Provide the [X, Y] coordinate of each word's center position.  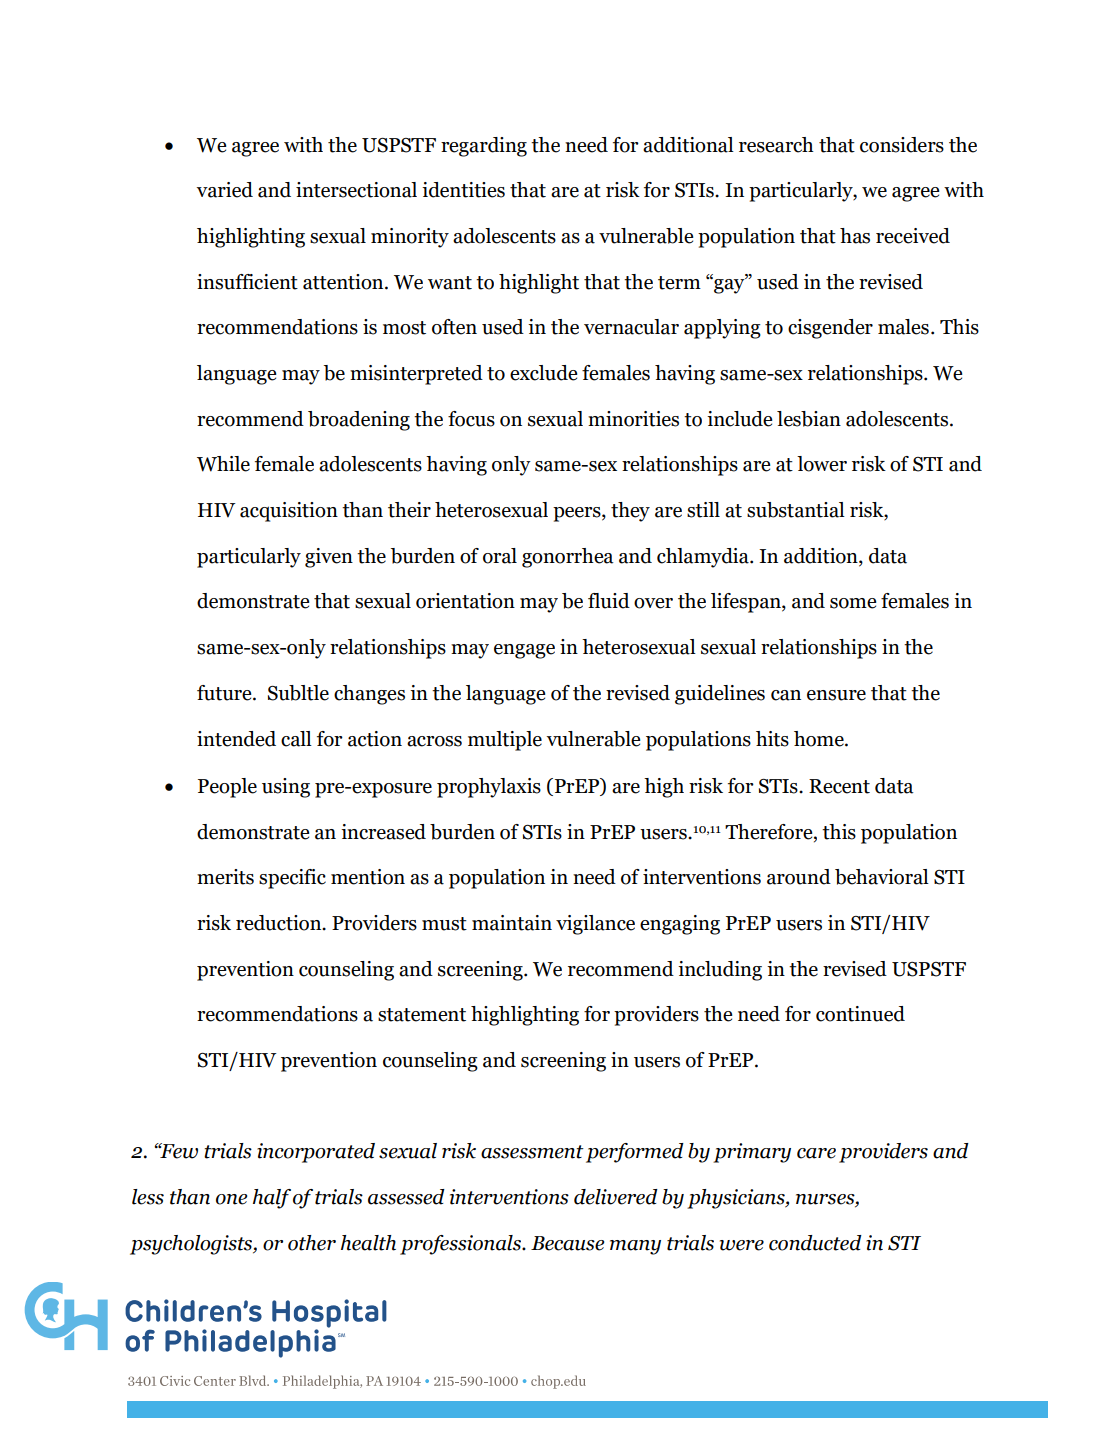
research [776, 145]
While [223, 464]
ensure [836, 695]
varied [224, 190]
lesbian [809, 419]
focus [471, 419]
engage [524, 651]
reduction [280, 923]
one [231, 1199]
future [225, 693]
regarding [484, 147]
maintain [512, 923]
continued [860, 1014]
